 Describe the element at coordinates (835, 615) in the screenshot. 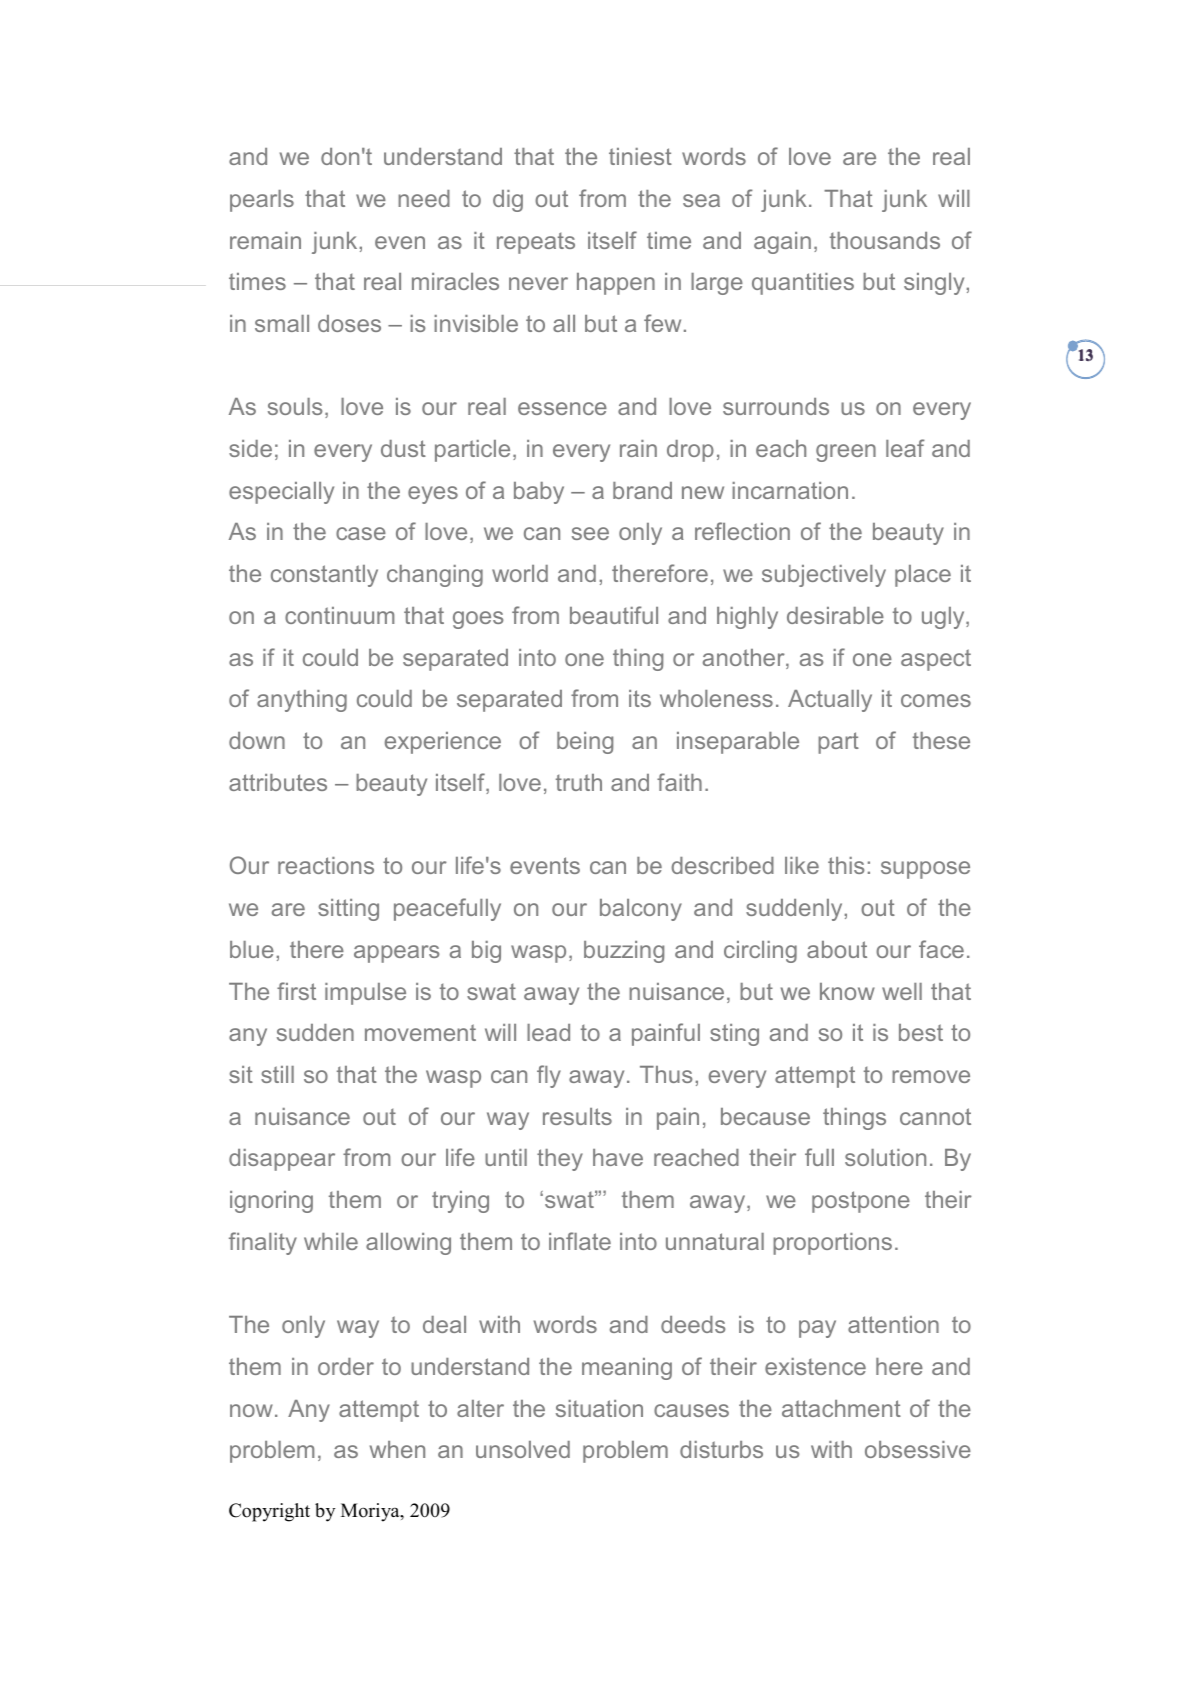

I see `desirable` at that location.
